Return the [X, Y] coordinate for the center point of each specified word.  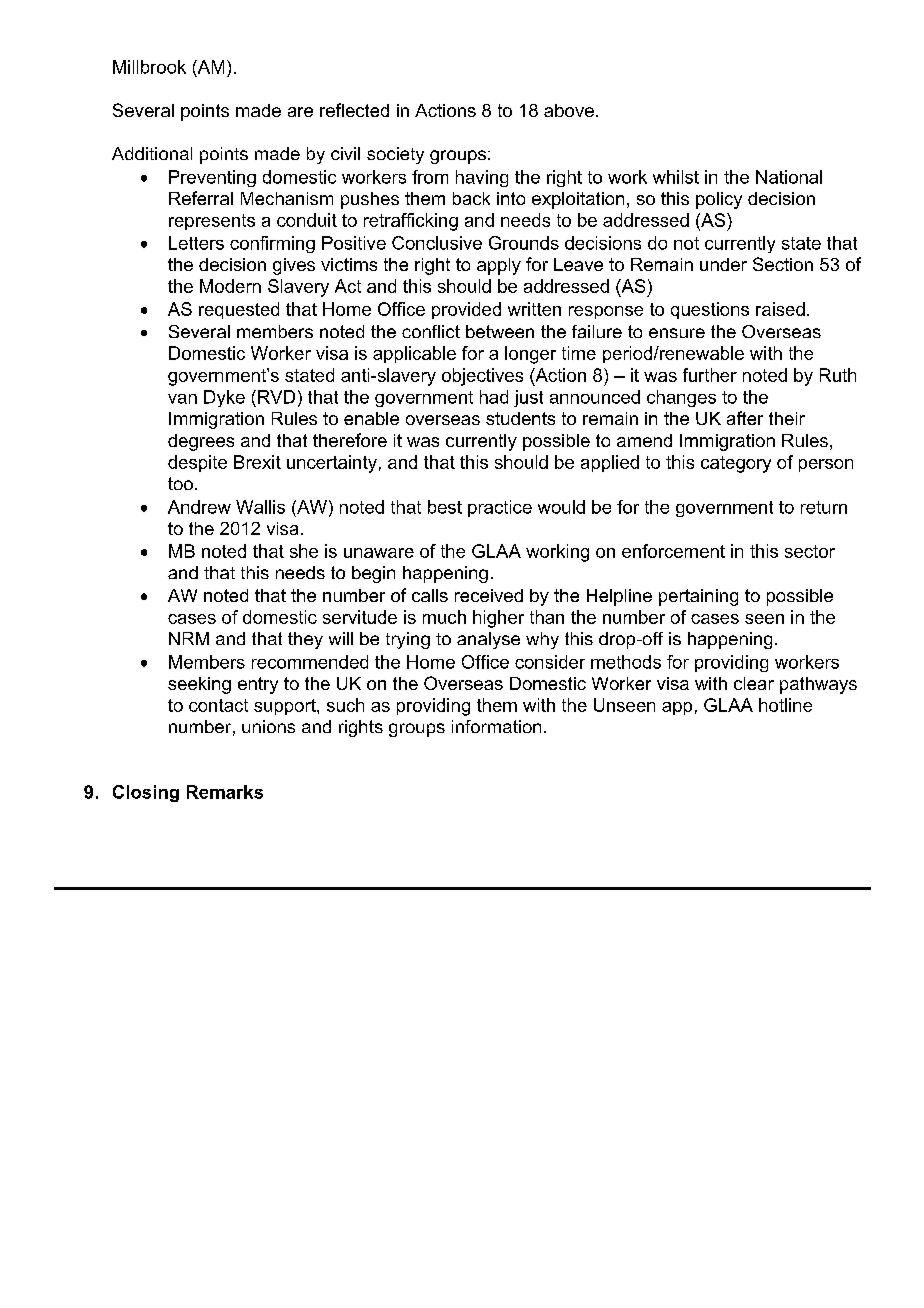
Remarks [225, 792]
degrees [201, 442]
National [789, 177]
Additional [152, 153]
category [736, 464]
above [569, 110]
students [520, 418]
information [496, 726]
